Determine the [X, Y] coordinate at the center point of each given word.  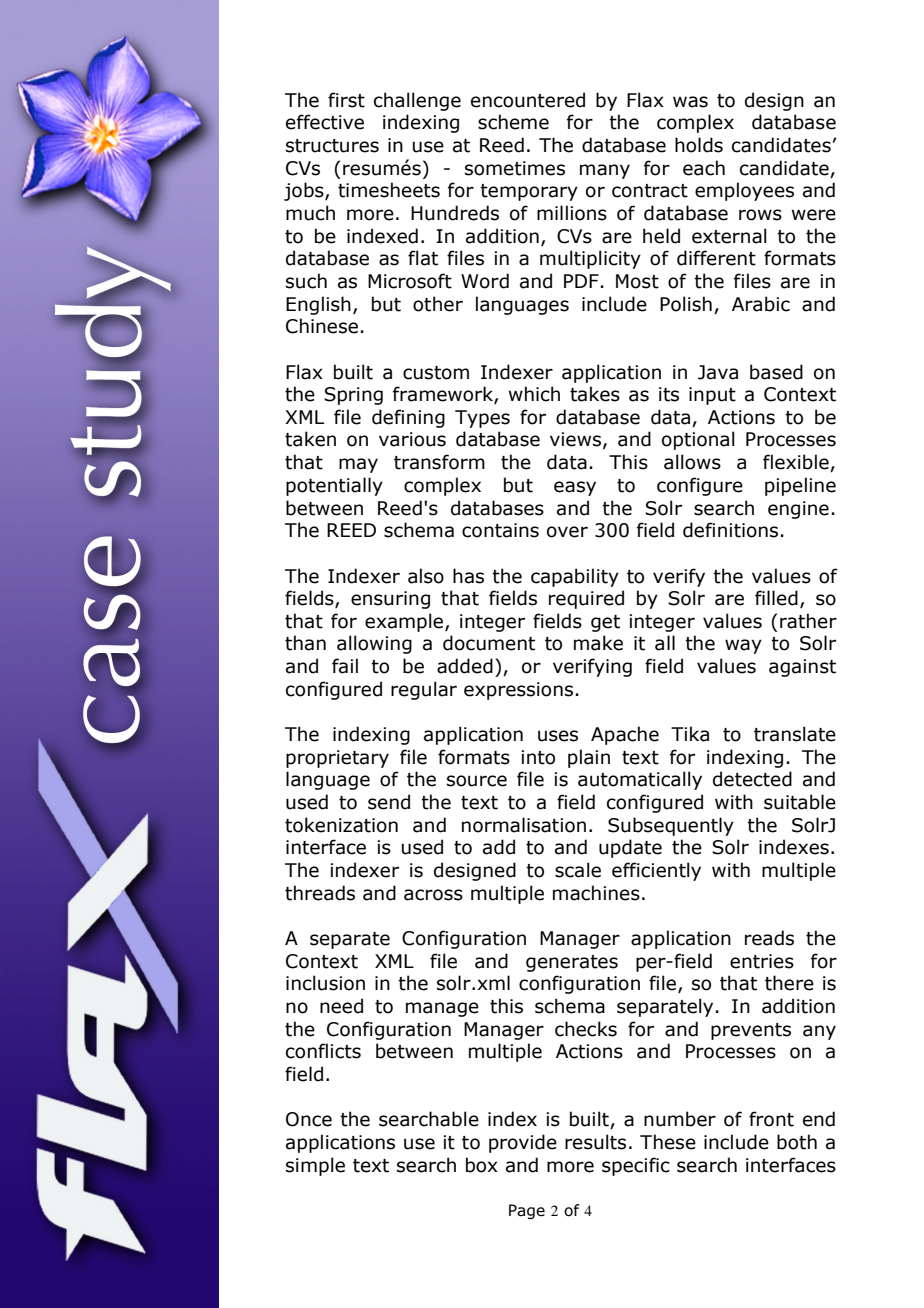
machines [596, 893]
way [743, 646]
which [534, 394]
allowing [374, 644]
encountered [528, 100]
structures [332, 146]
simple [315, 1166]
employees [744, 191]
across [433, 895]
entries [762, 961]
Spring [353, 396]
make [598, 643]
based [776, 372]
